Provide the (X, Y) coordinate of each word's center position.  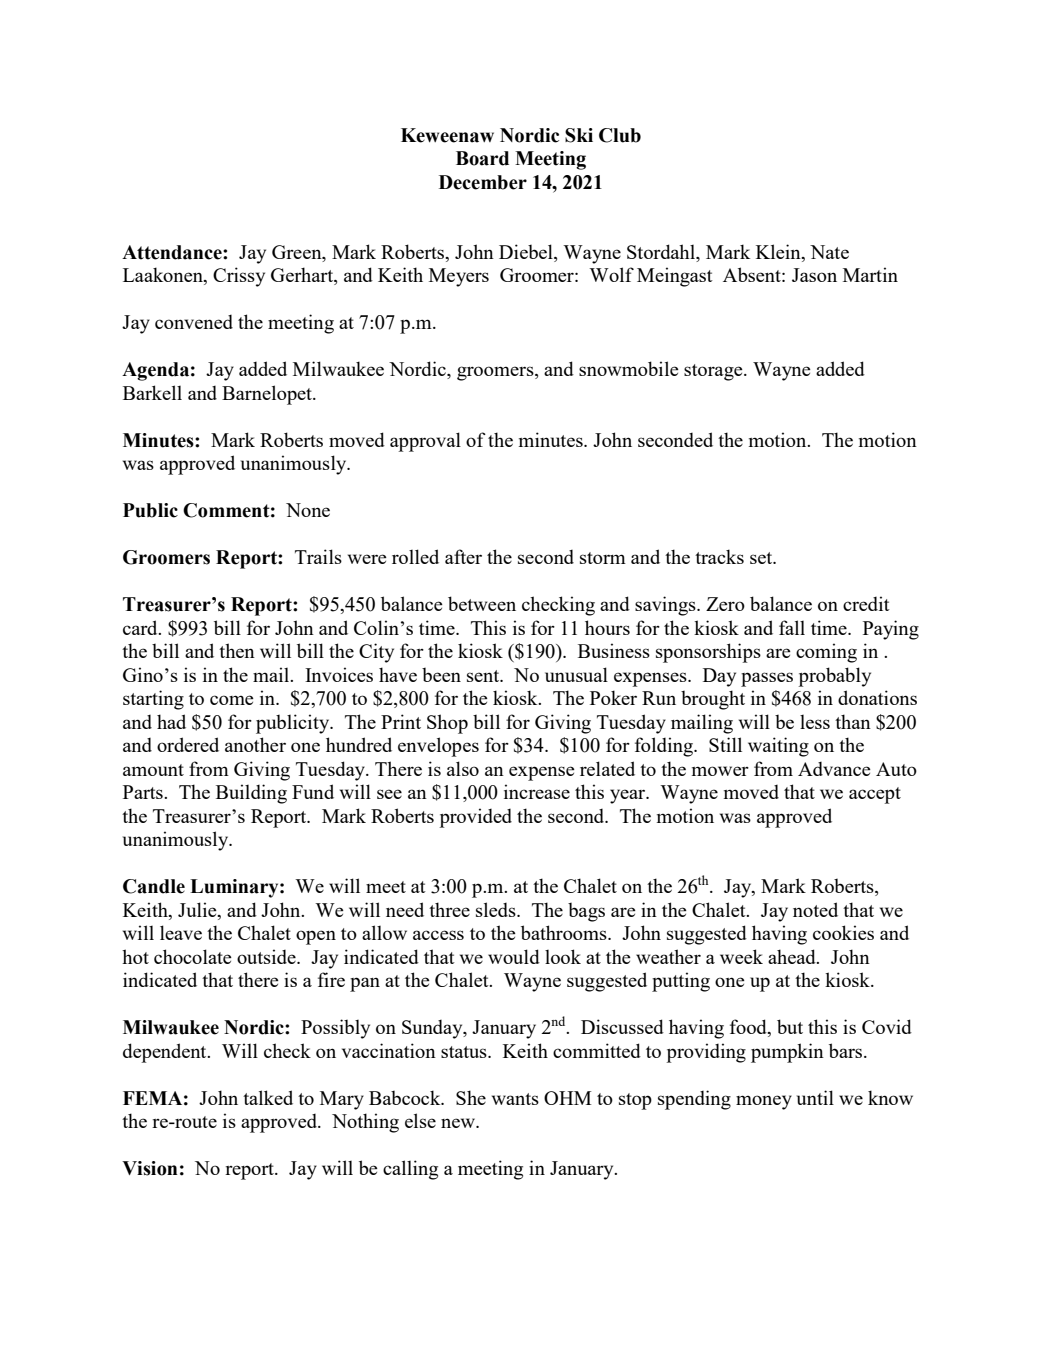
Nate (829, 252)
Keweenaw (447, 135)
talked (268, 1097)
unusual (576, 674)
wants (515, 1099)
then (237, 650)
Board (482, 158)
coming (826, 653)
